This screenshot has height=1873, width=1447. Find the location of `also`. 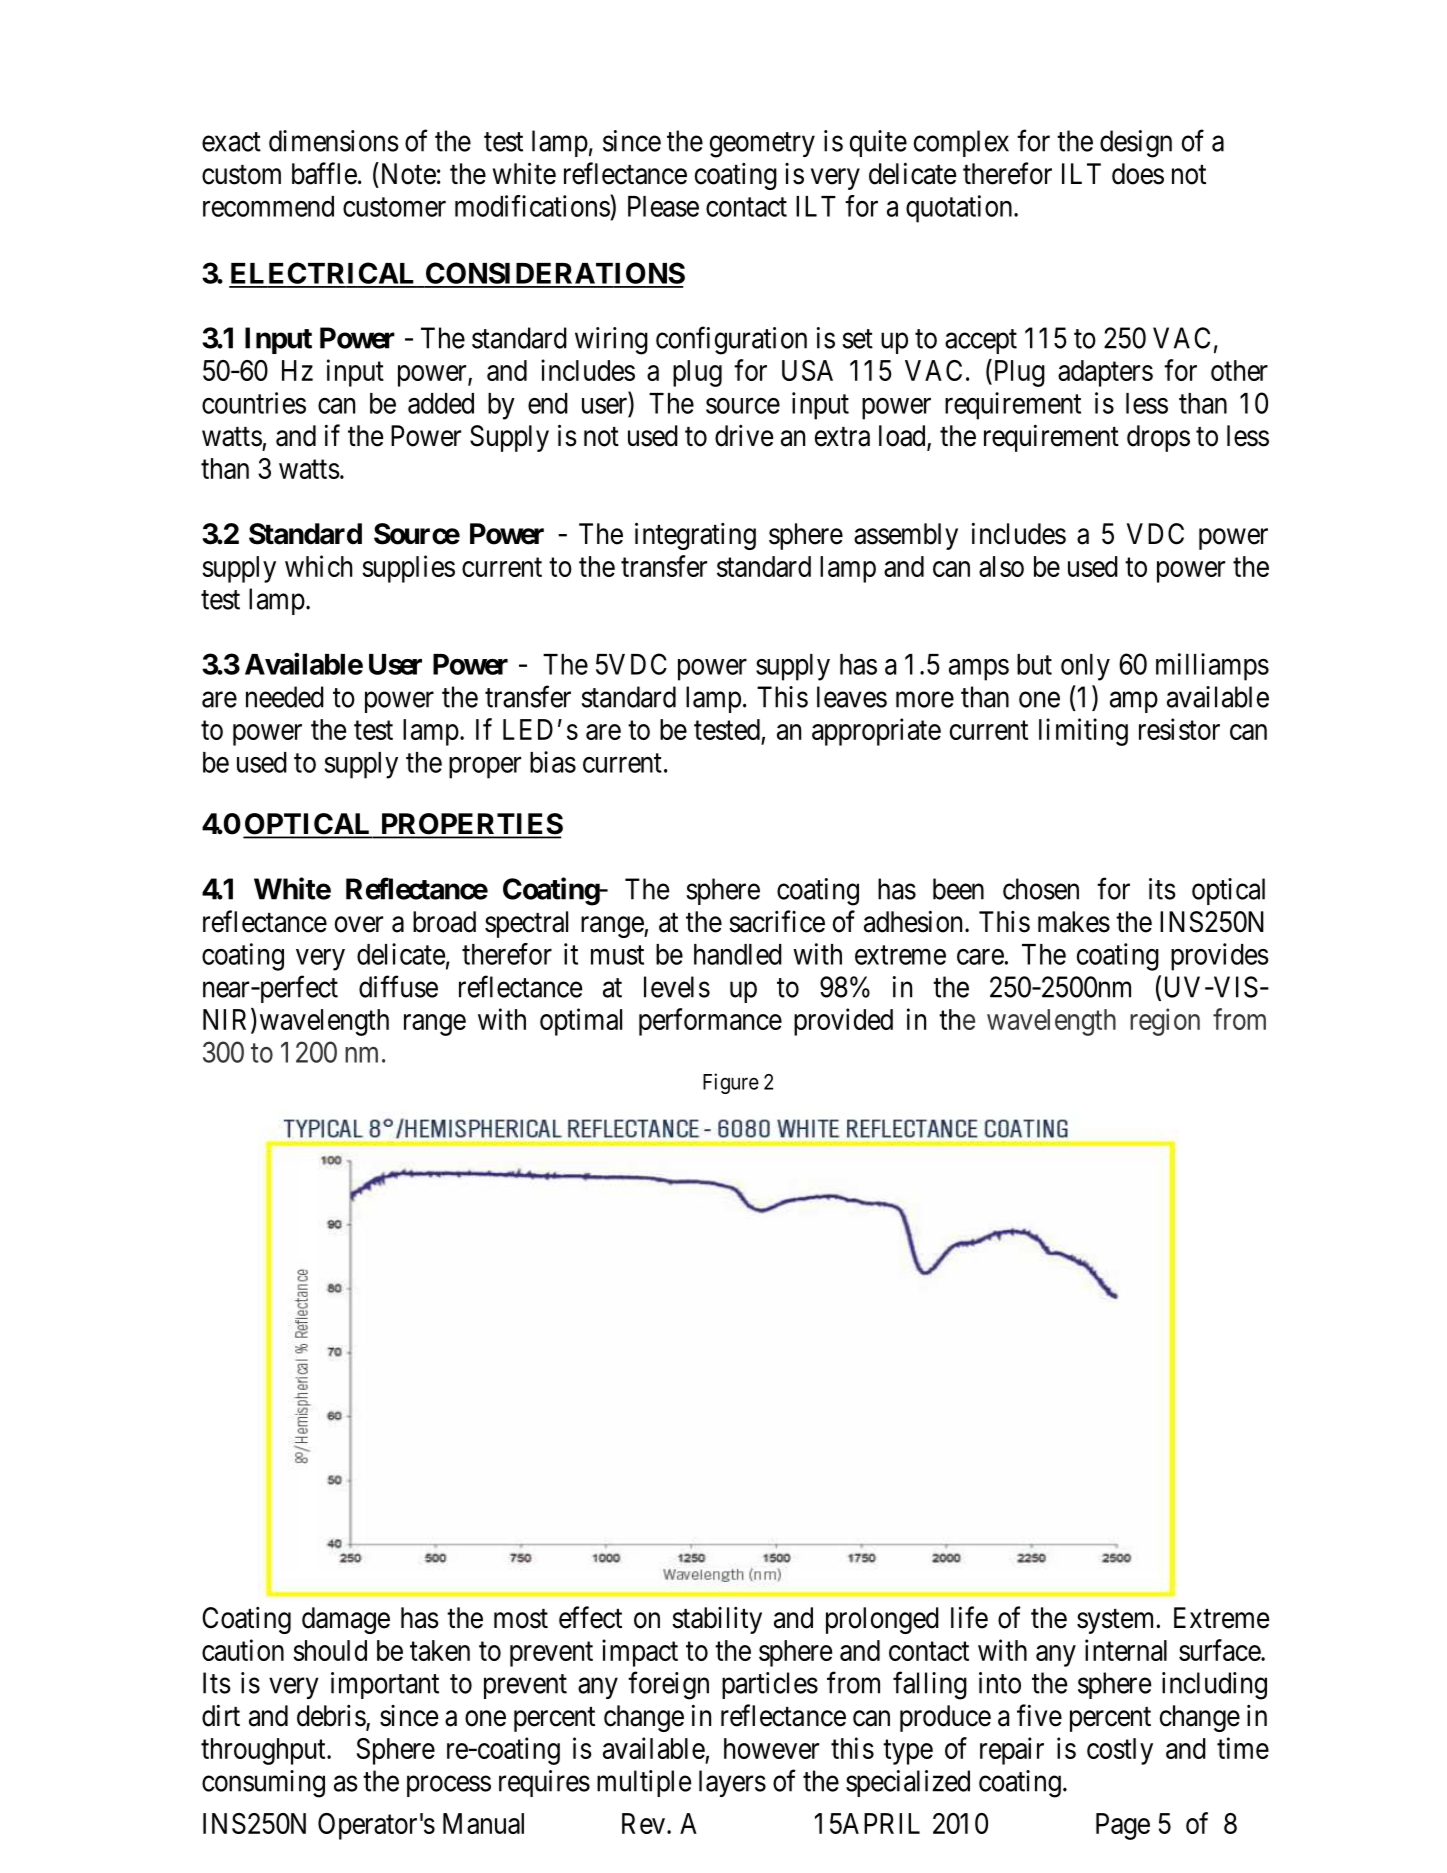

also is located at coordinates (1001, 566).
